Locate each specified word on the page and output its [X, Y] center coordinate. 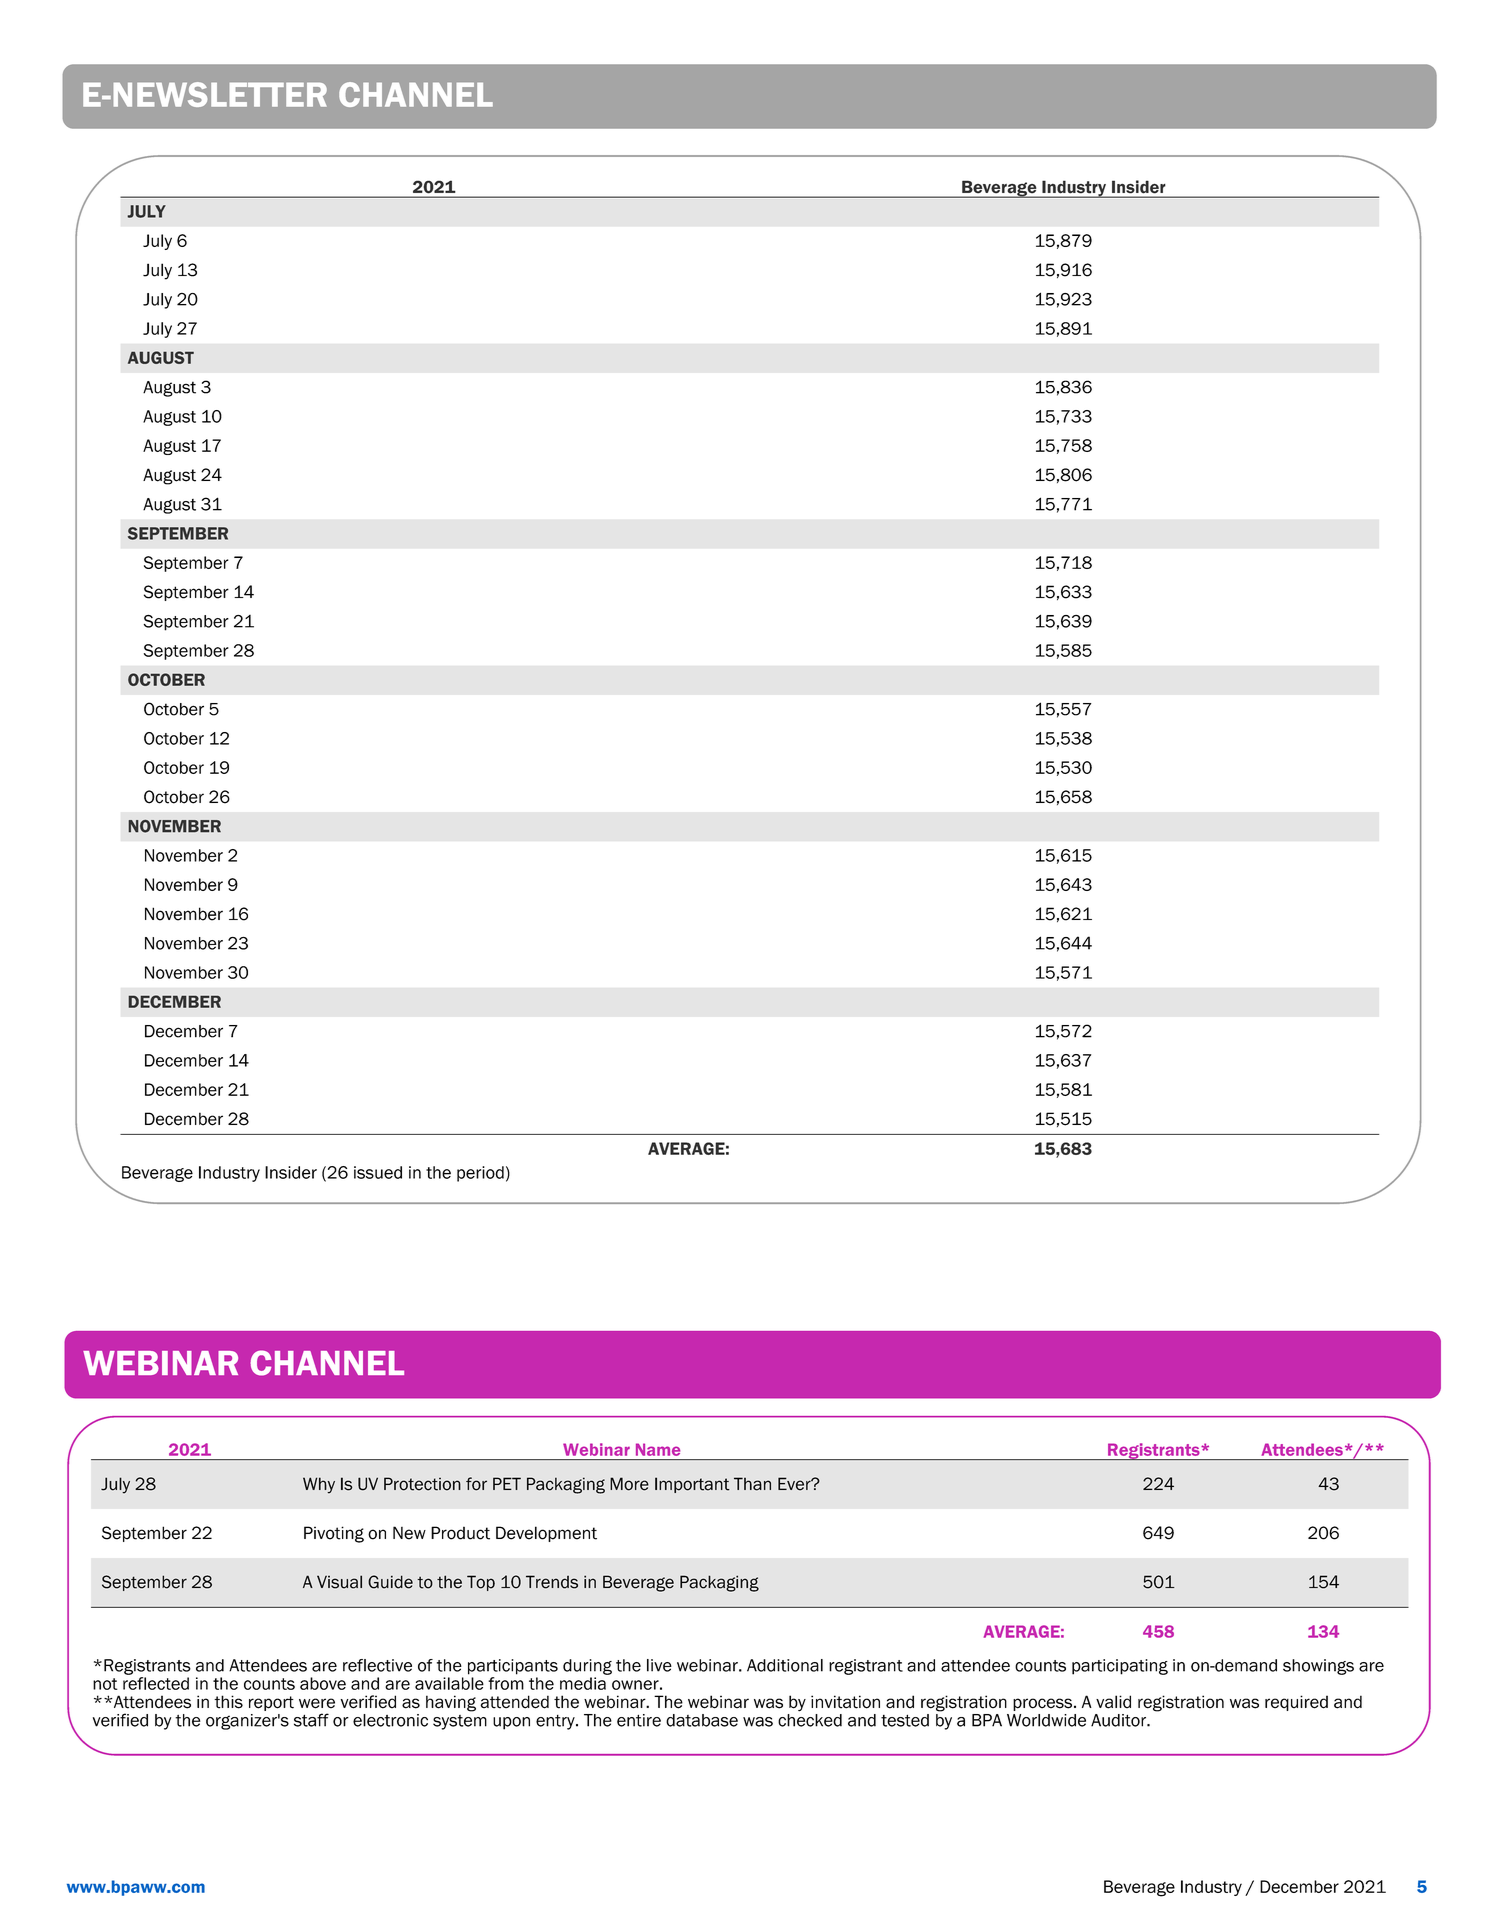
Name [658, 1449]
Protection [422, 1484]
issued [378, 1172]
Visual [339, 1582]
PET [507, 1483]
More [629, 1484]
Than [752, 1484]
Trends [552, 1582]
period [480, 1174]
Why [319, 1485]
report [271, 1703]
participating [1120, 1667]
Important [692, 1485]
